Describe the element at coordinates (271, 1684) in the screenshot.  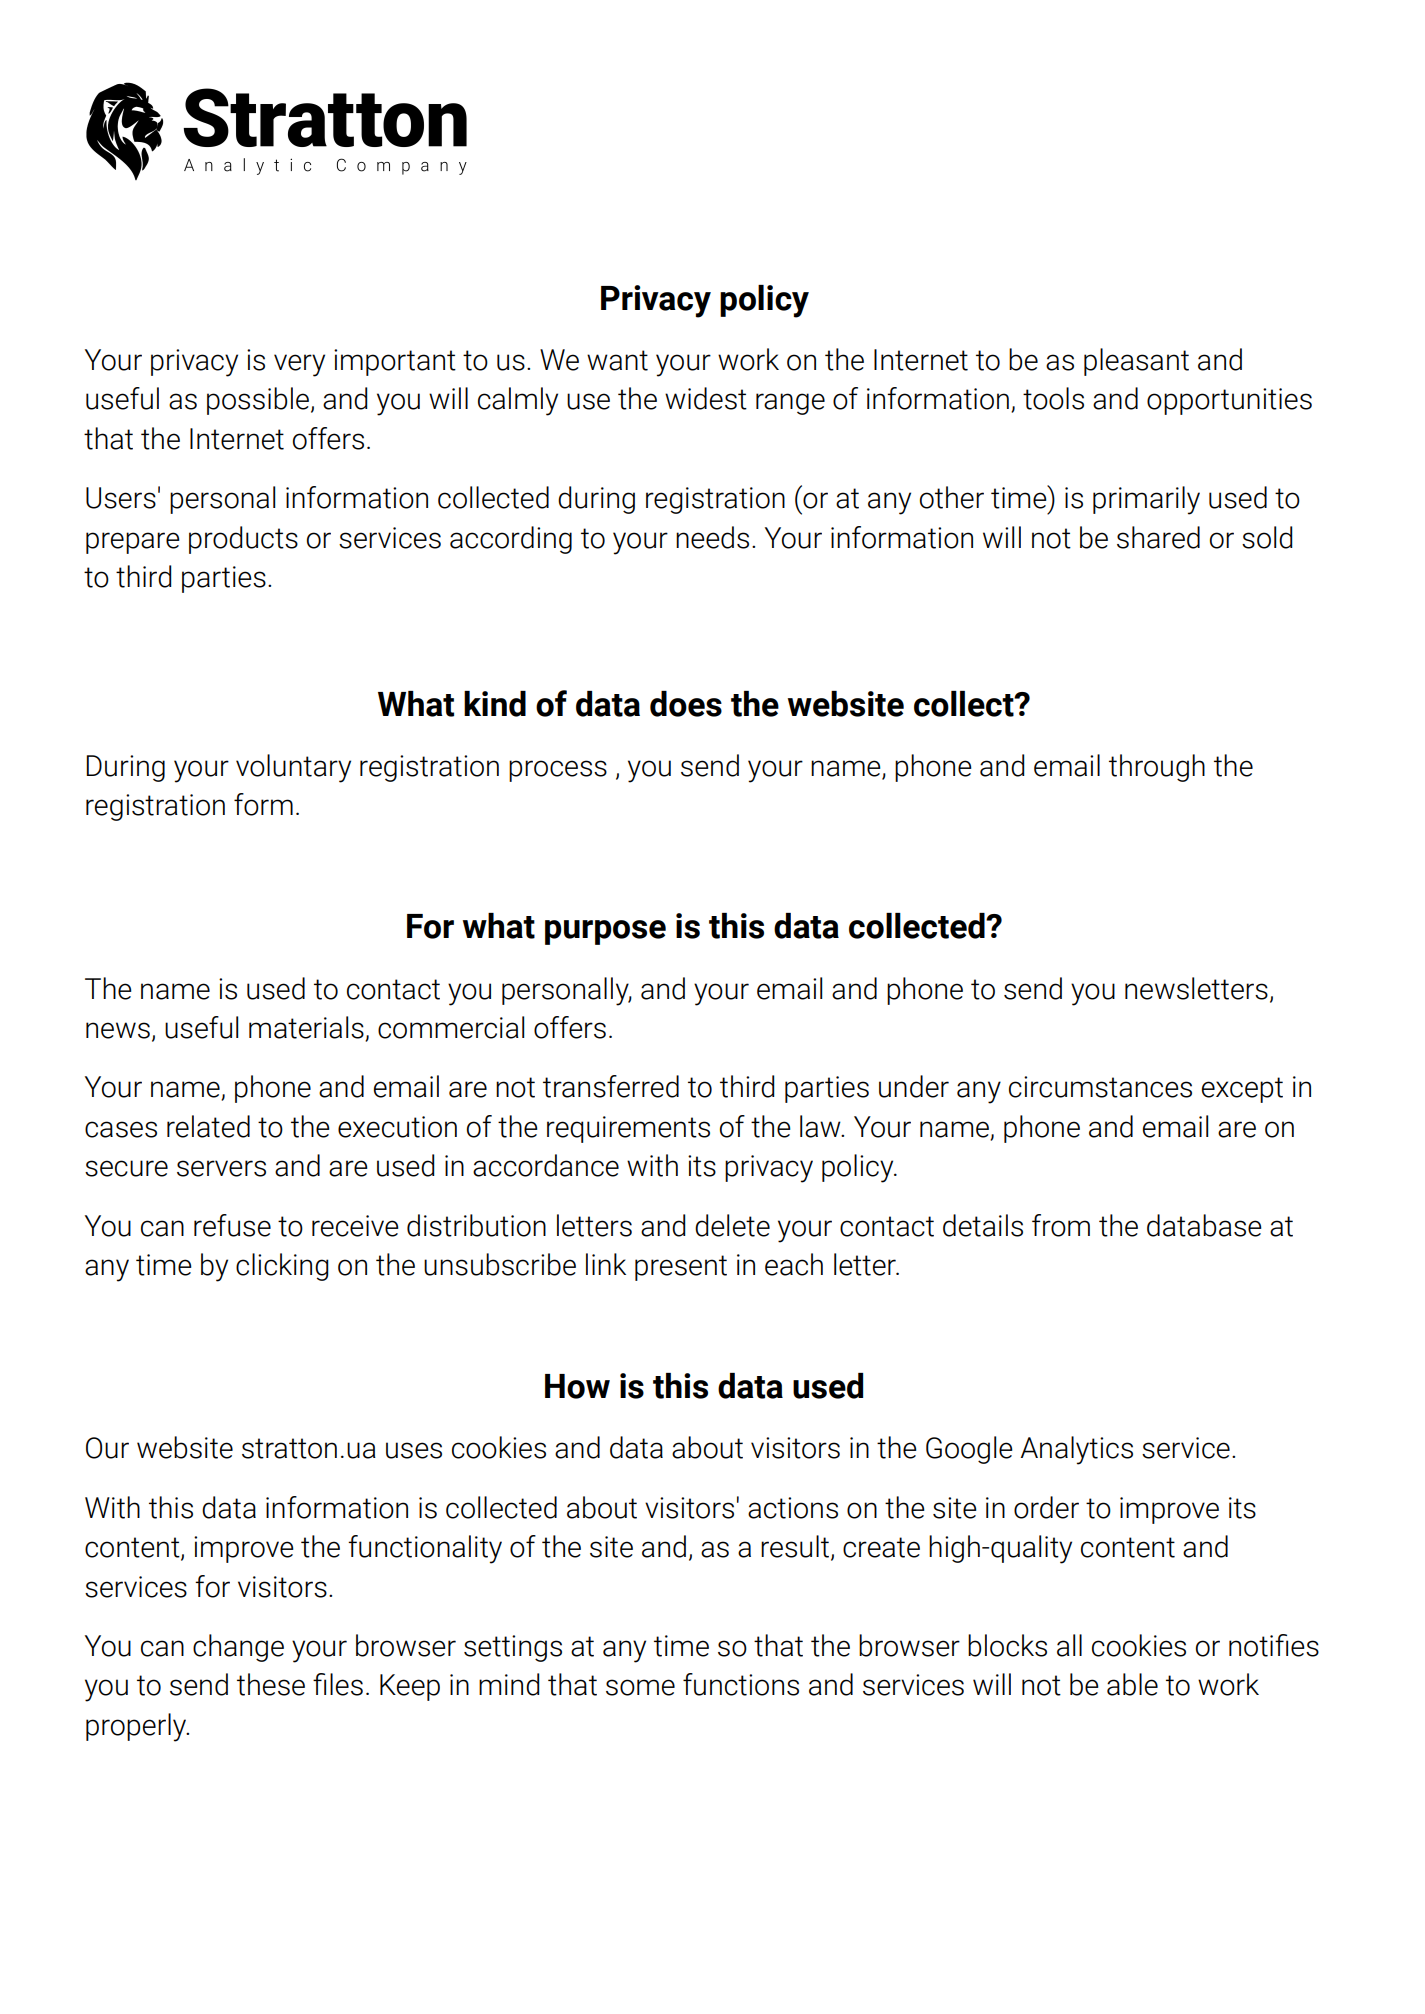
I see `these` at that location.
